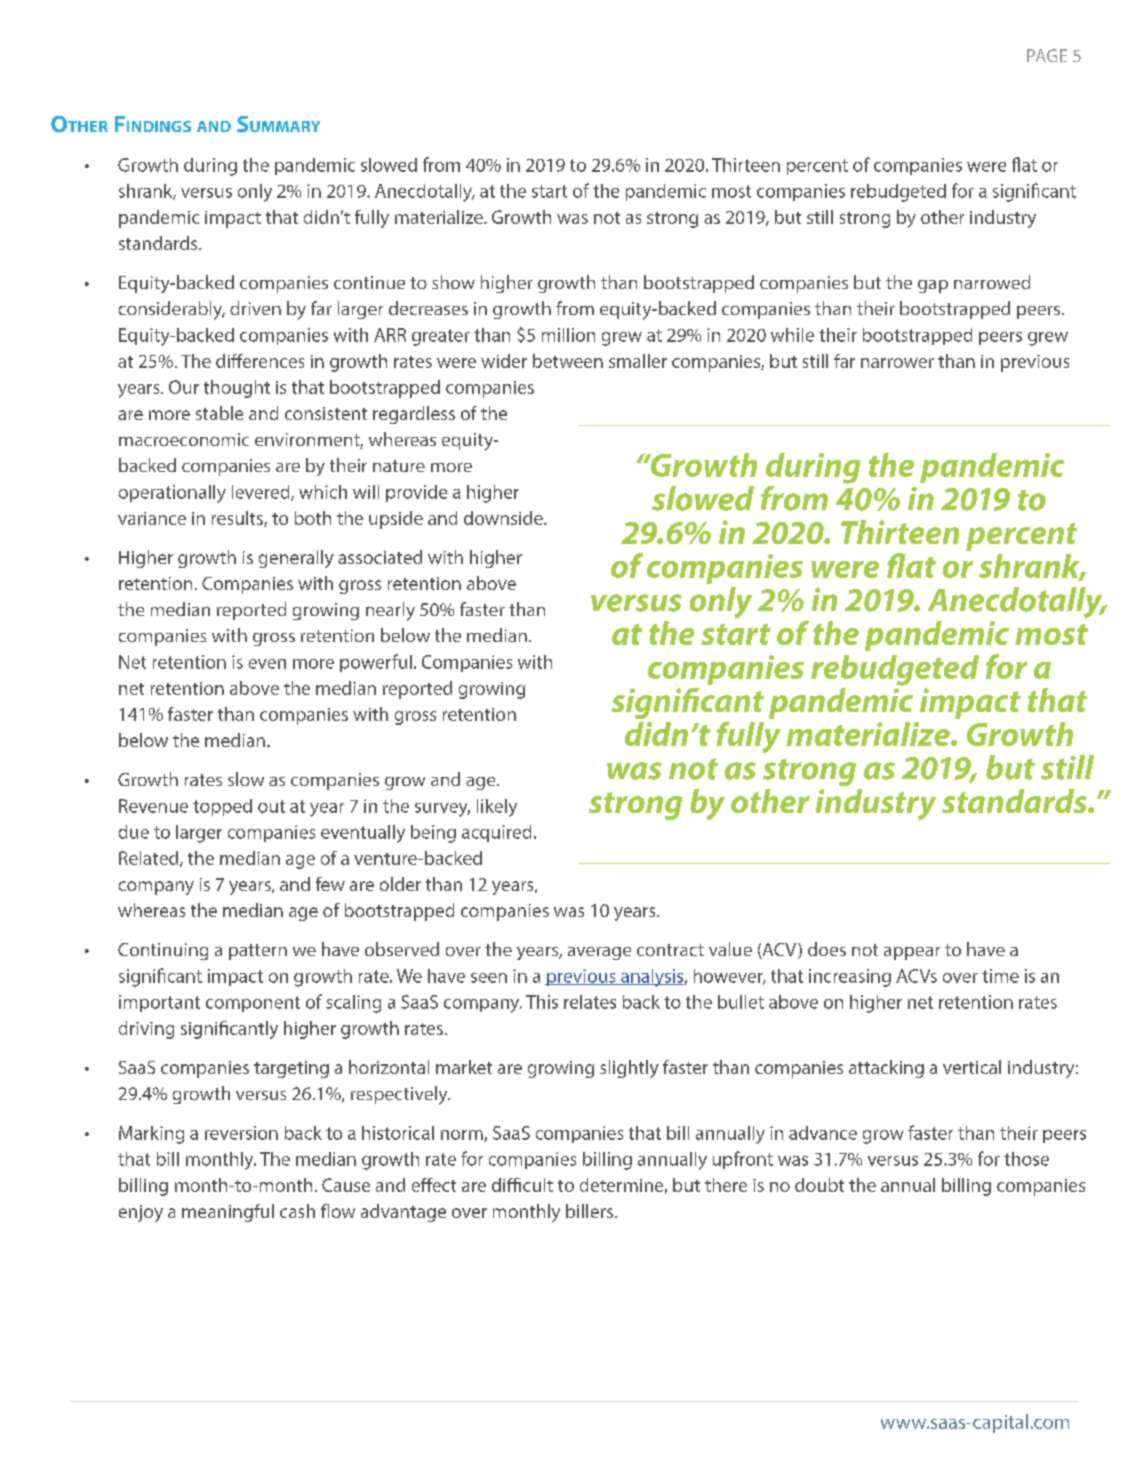  What do you see at coordinates (897, 363) in the screenshot?
I see `narrower` at bounding box center [897, 363].
